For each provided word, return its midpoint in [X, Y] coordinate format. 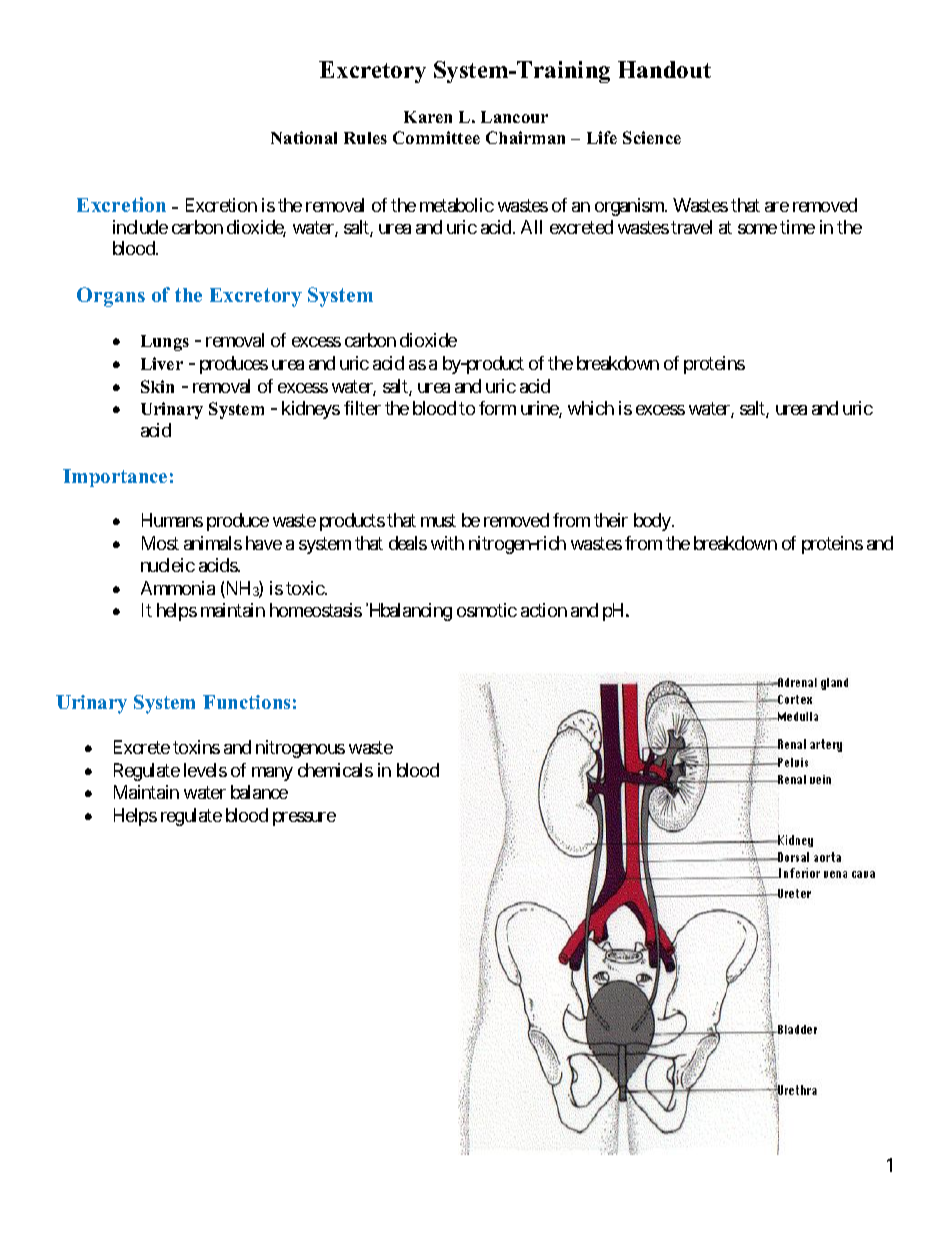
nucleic [168, 565]
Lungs [165, 343]
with [447, 543]
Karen [428, 117]
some [757, 229]
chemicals [335, 770]
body [653, 522]
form [497, 408]
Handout [664, 69]
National [304, 137]
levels [205, 770]
